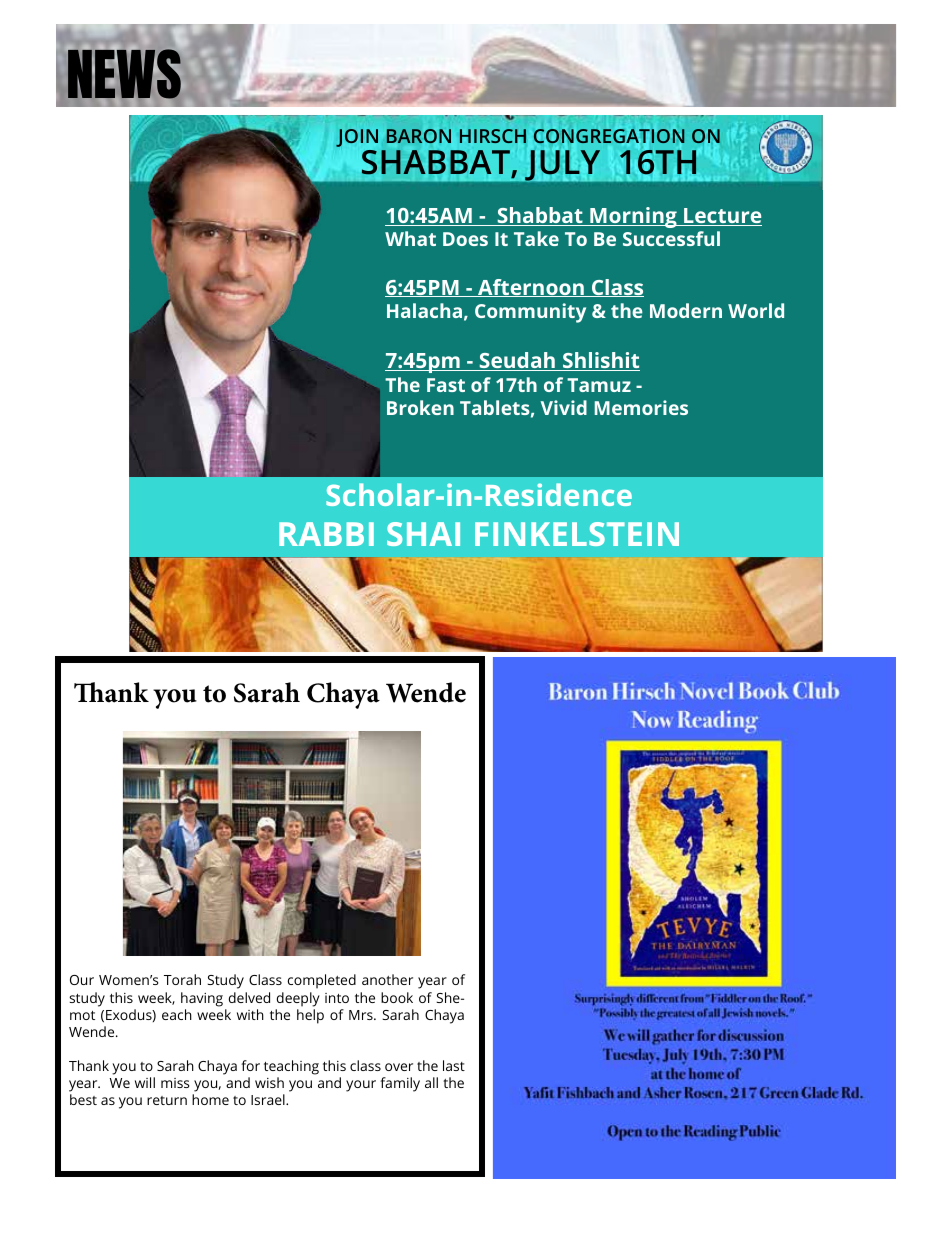  I want to click on Broken, so click(420, 407).
